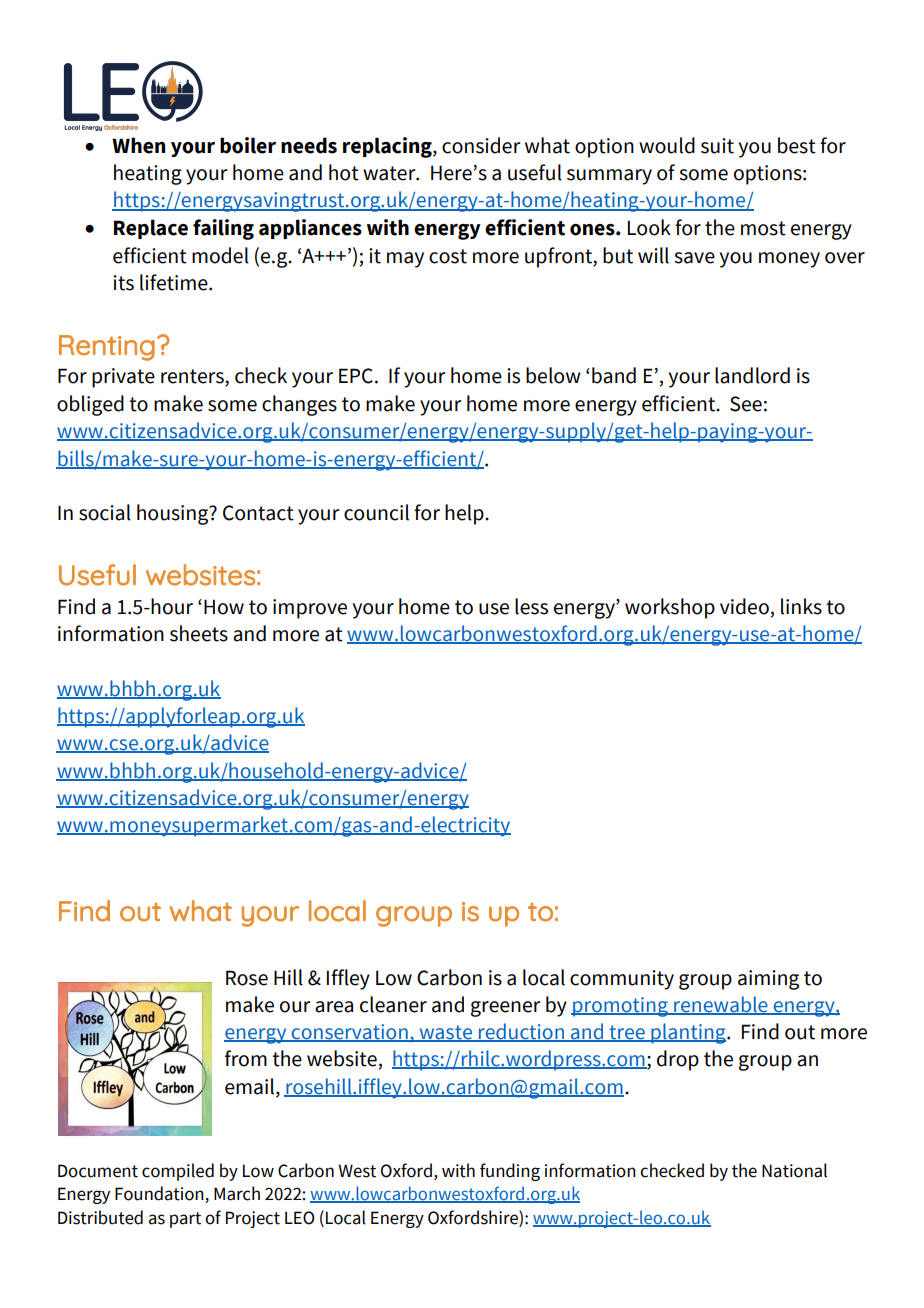 The image size is (924, 1308). What do you see at coordinates (510, 1172) in the image?
I see `funding` at bounding box center [510, 1172].
